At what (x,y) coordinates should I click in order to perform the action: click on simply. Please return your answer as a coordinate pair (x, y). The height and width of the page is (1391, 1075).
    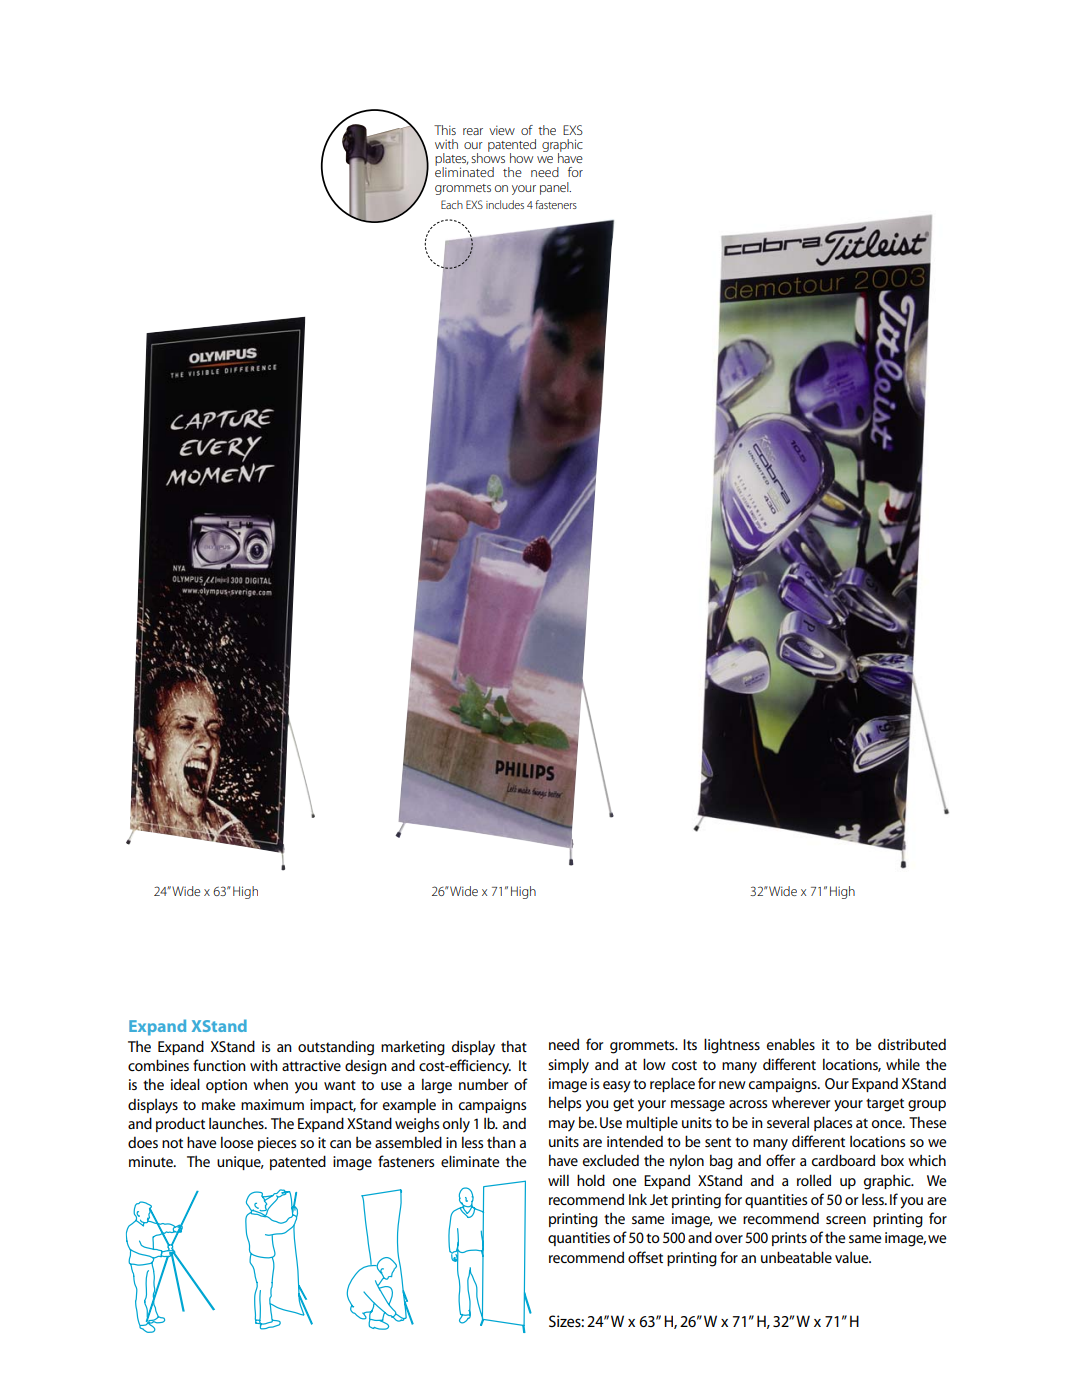
    Looking at the image, I should click on (568, 1066).
